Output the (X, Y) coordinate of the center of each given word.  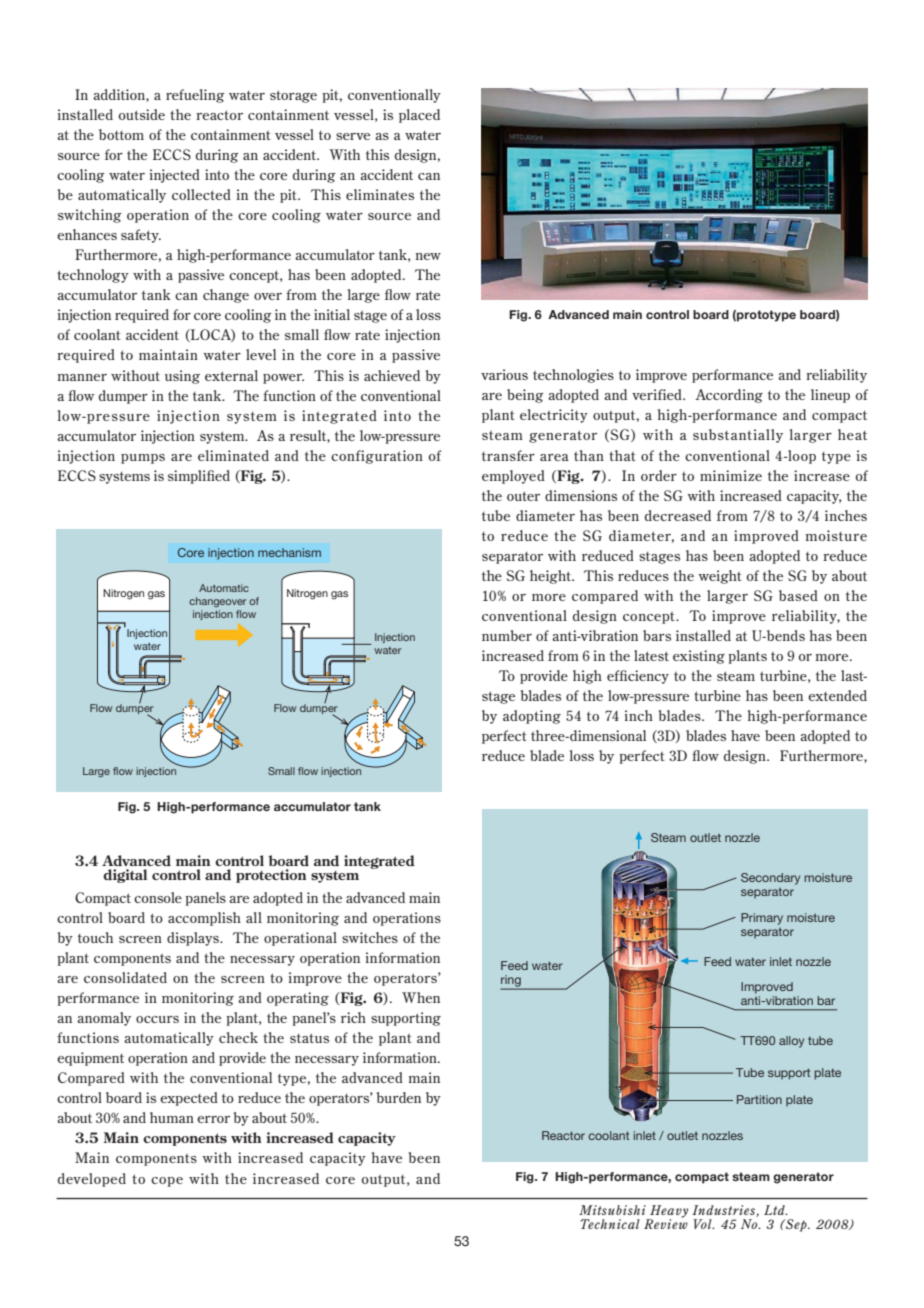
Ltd (775, 1210)
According (729, 396)
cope (167, 1182)
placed (419, 116)
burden (399, 1097)
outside (141, 114)
